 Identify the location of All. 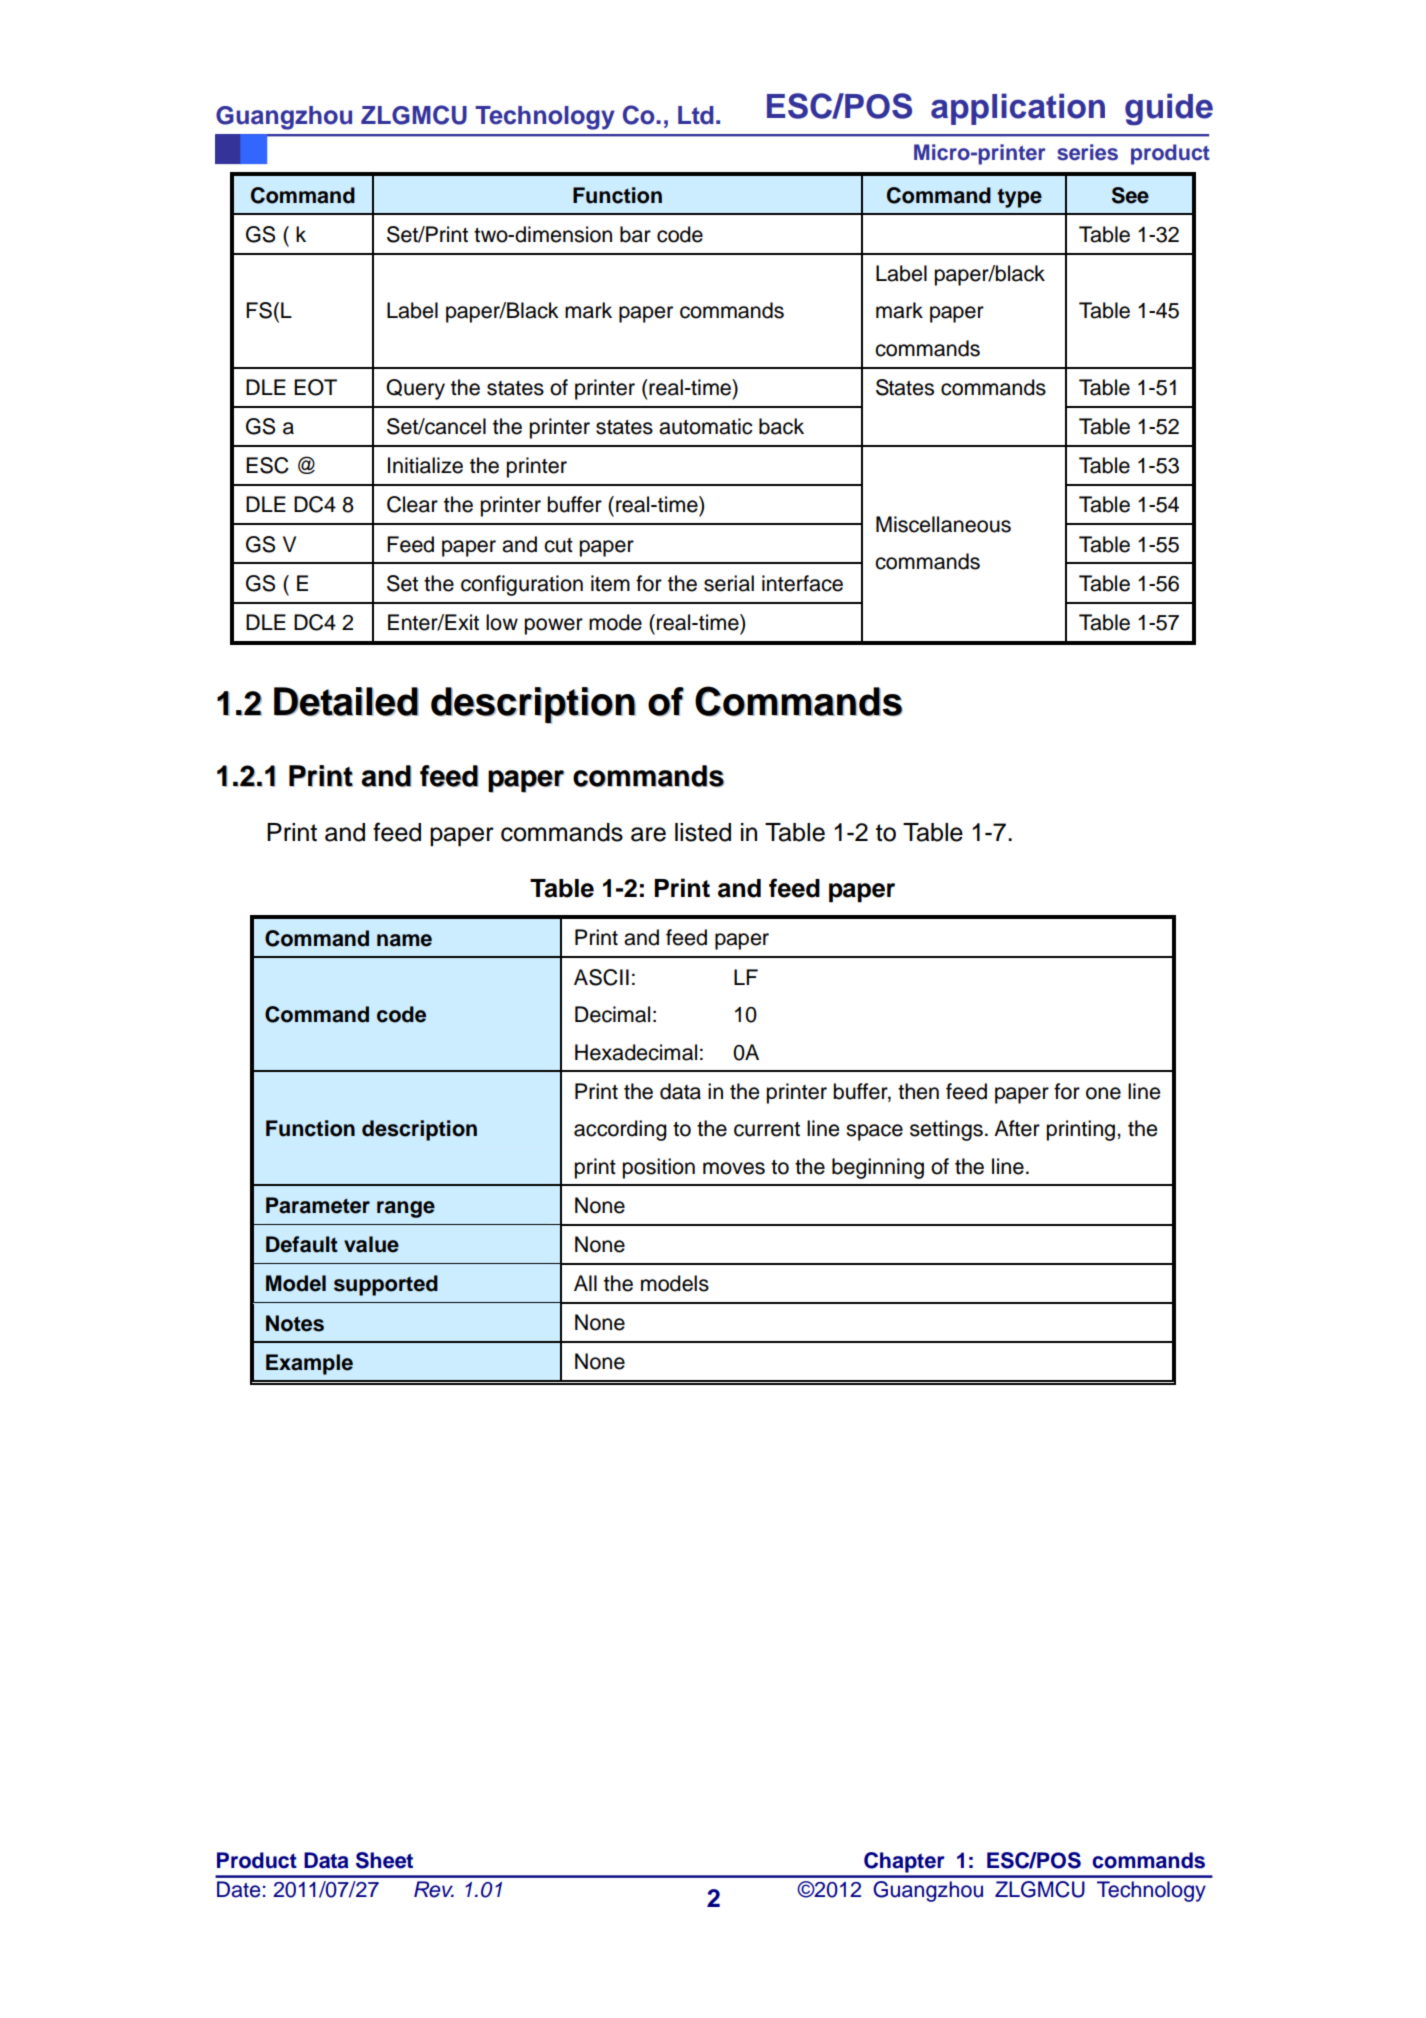
(585, 1283).
